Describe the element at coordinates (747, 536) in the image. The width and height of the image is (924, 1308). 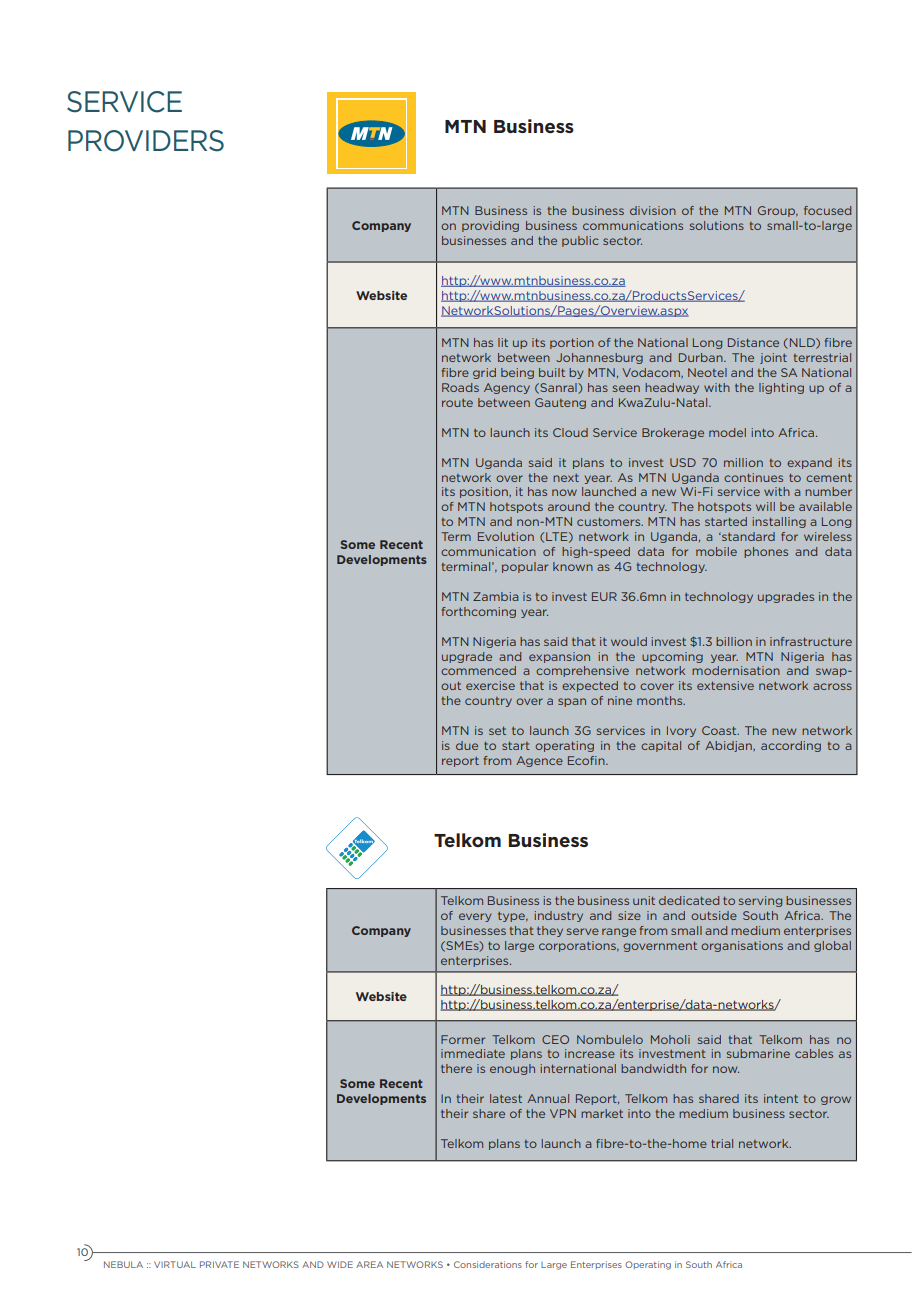
I see `standard` at that location.
